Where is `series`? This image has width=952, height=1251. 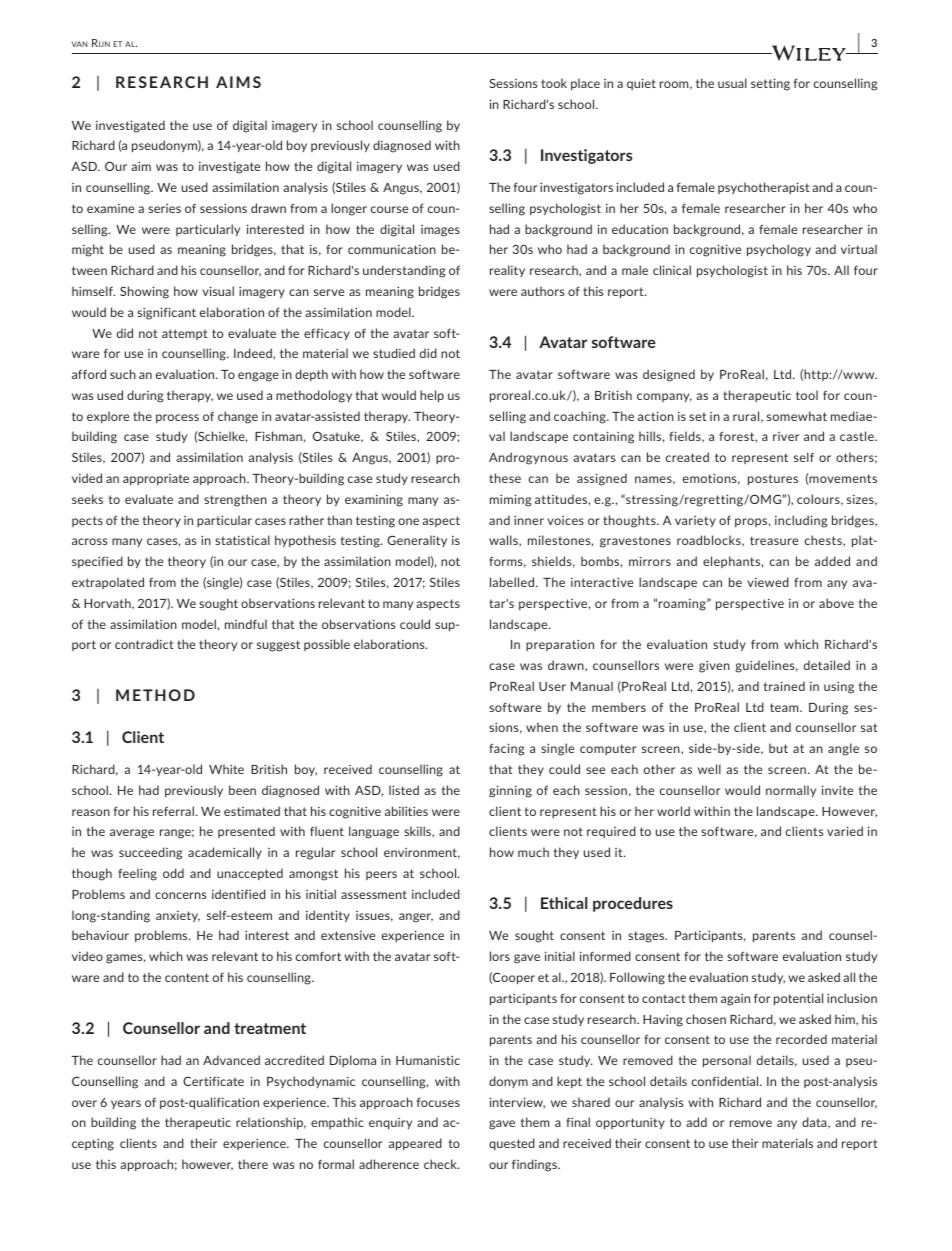
series is located at coordinates (164, 208).
